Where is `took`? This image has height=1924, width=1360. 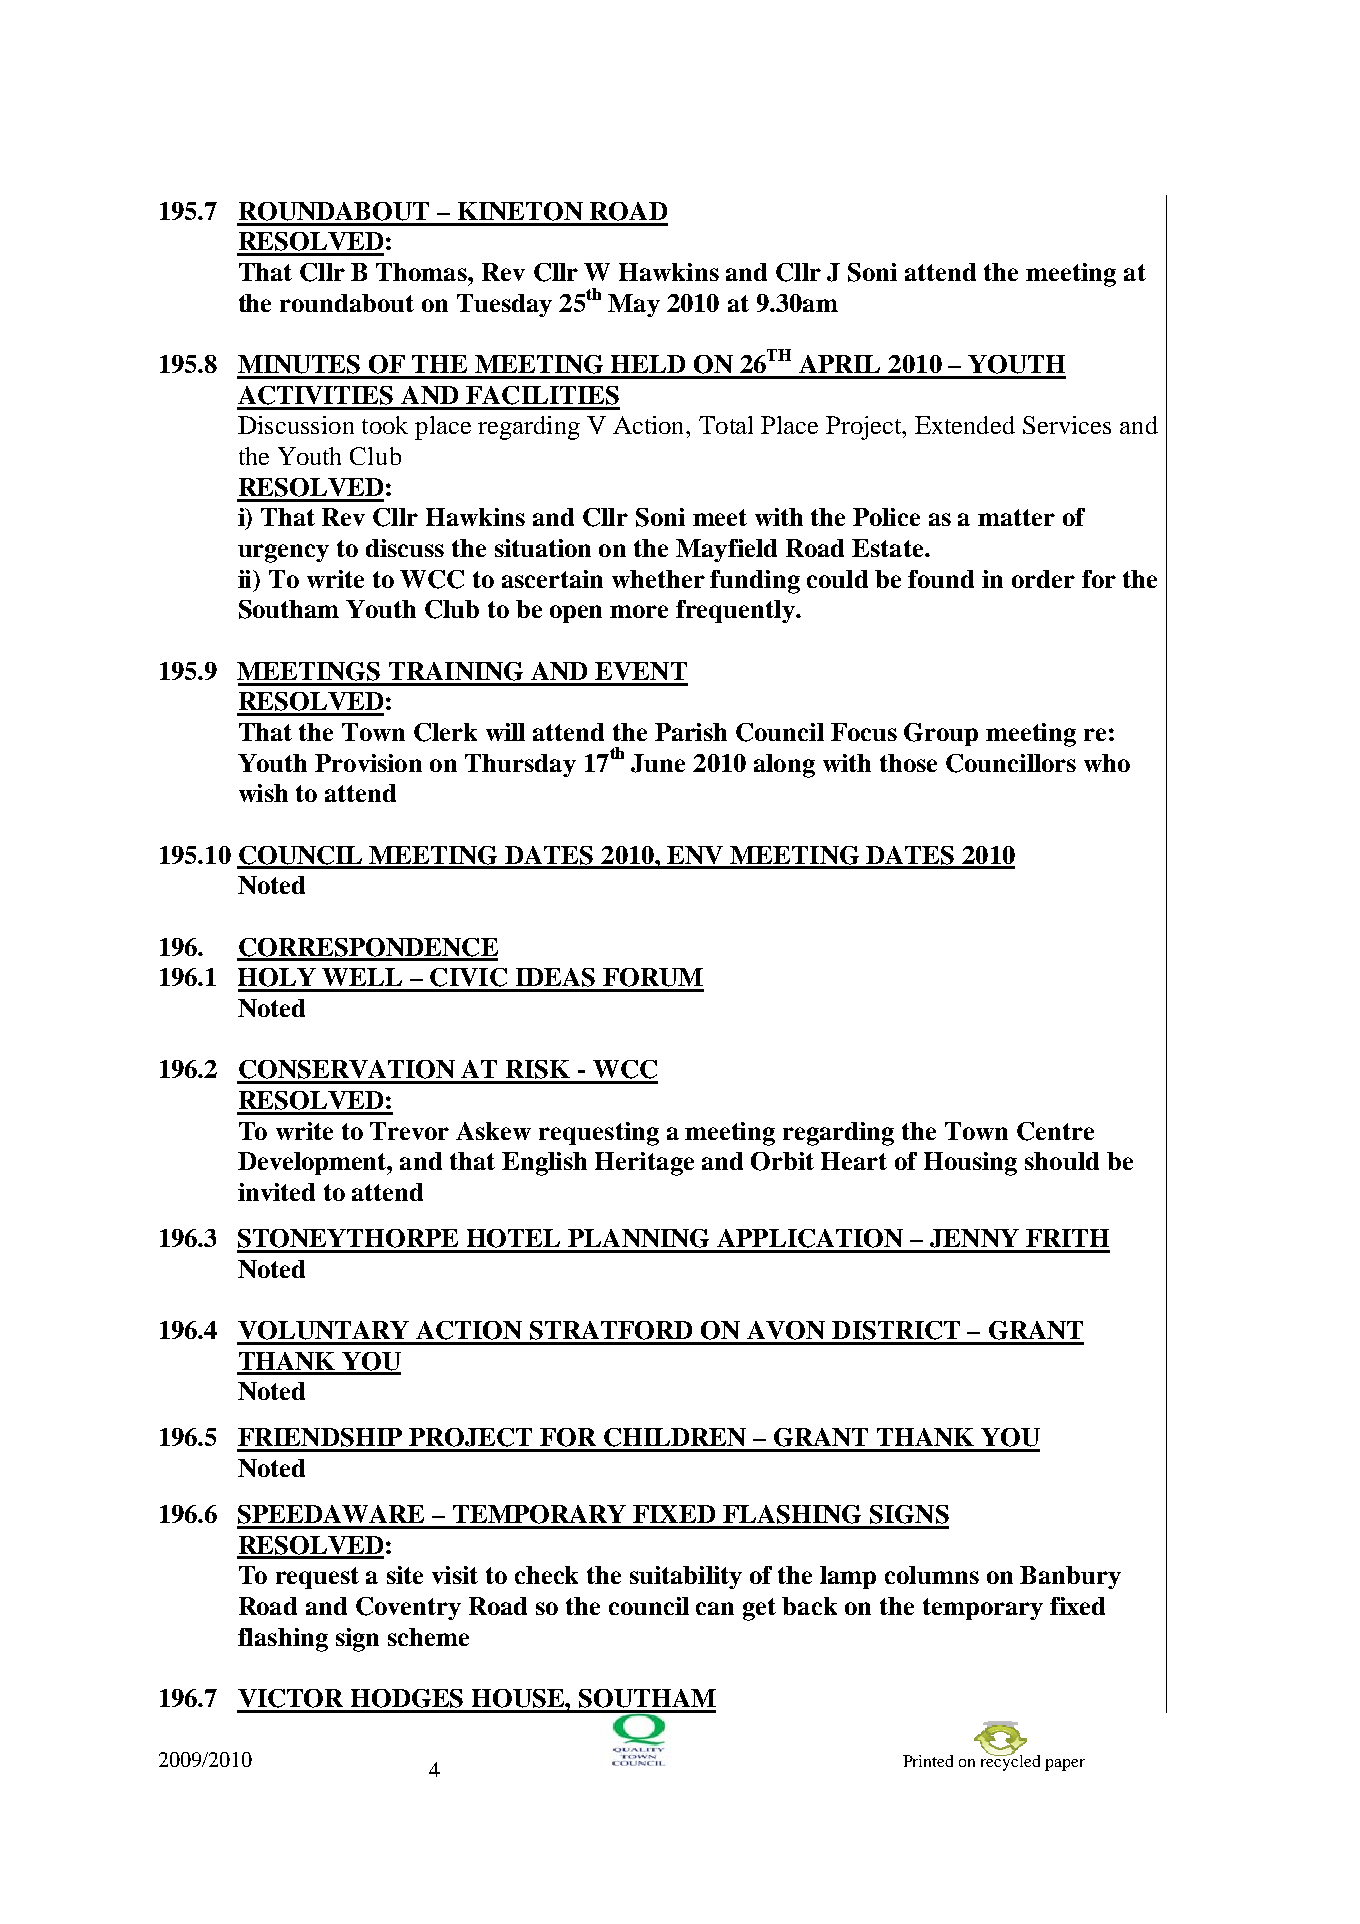
took is located at coordinates (385, 425).
